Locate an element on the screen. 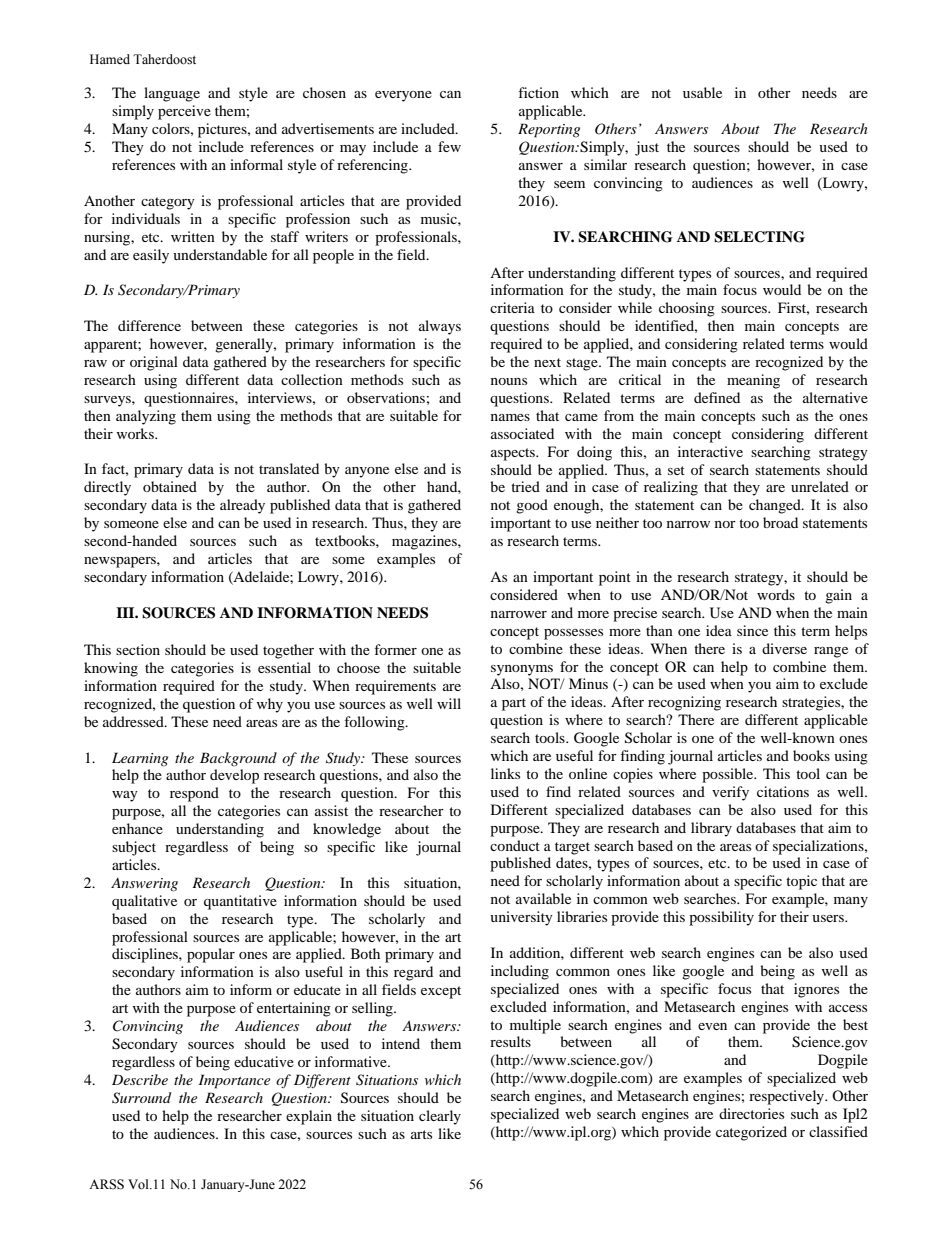 Image resolution: width=952 pixels, height=1233 pixels. language is located at coordinates (172, 94).
